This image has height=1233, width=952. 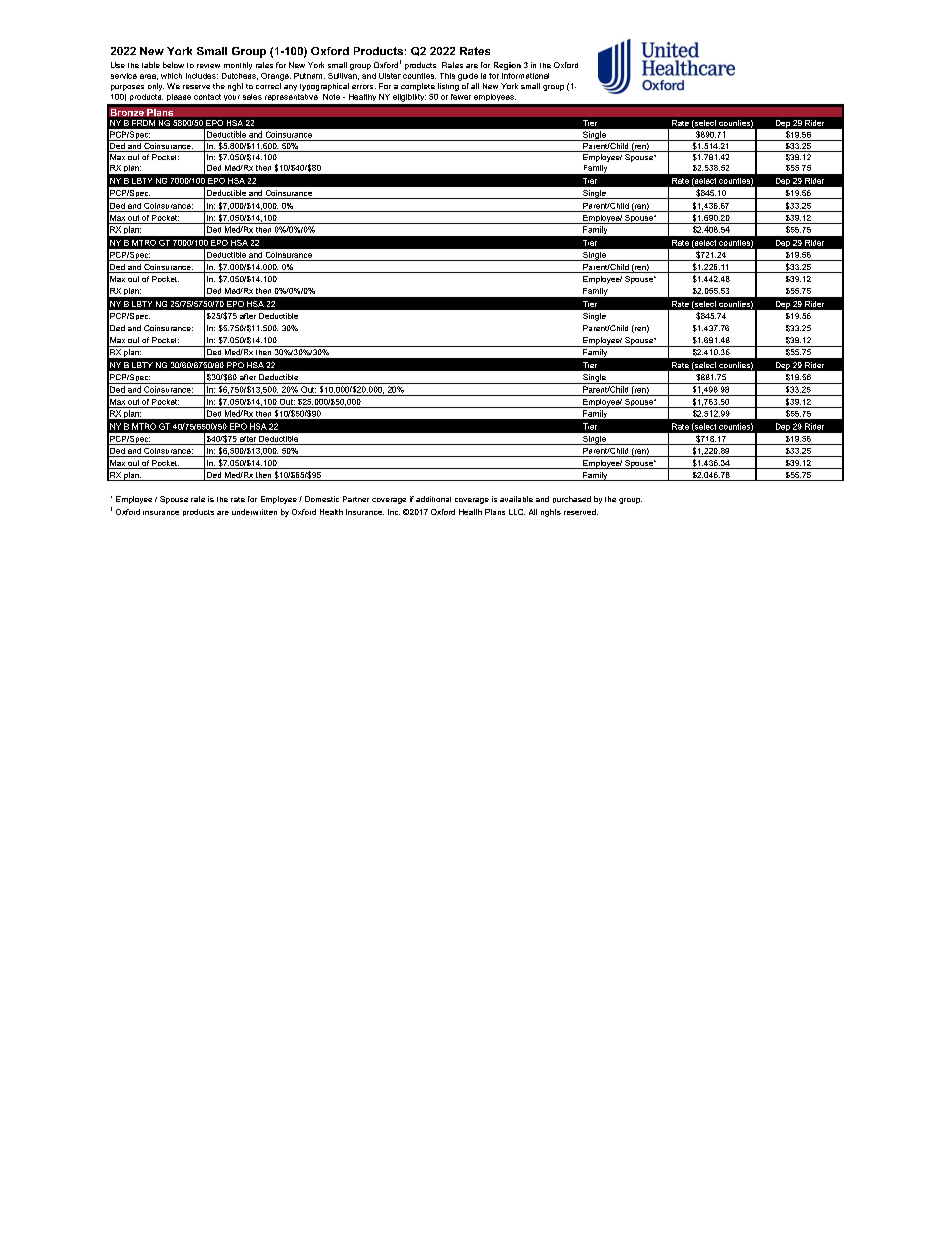 What do you see at coordinates (516, 499) in the image?
I see `available` at bounding box center [516, 499].
